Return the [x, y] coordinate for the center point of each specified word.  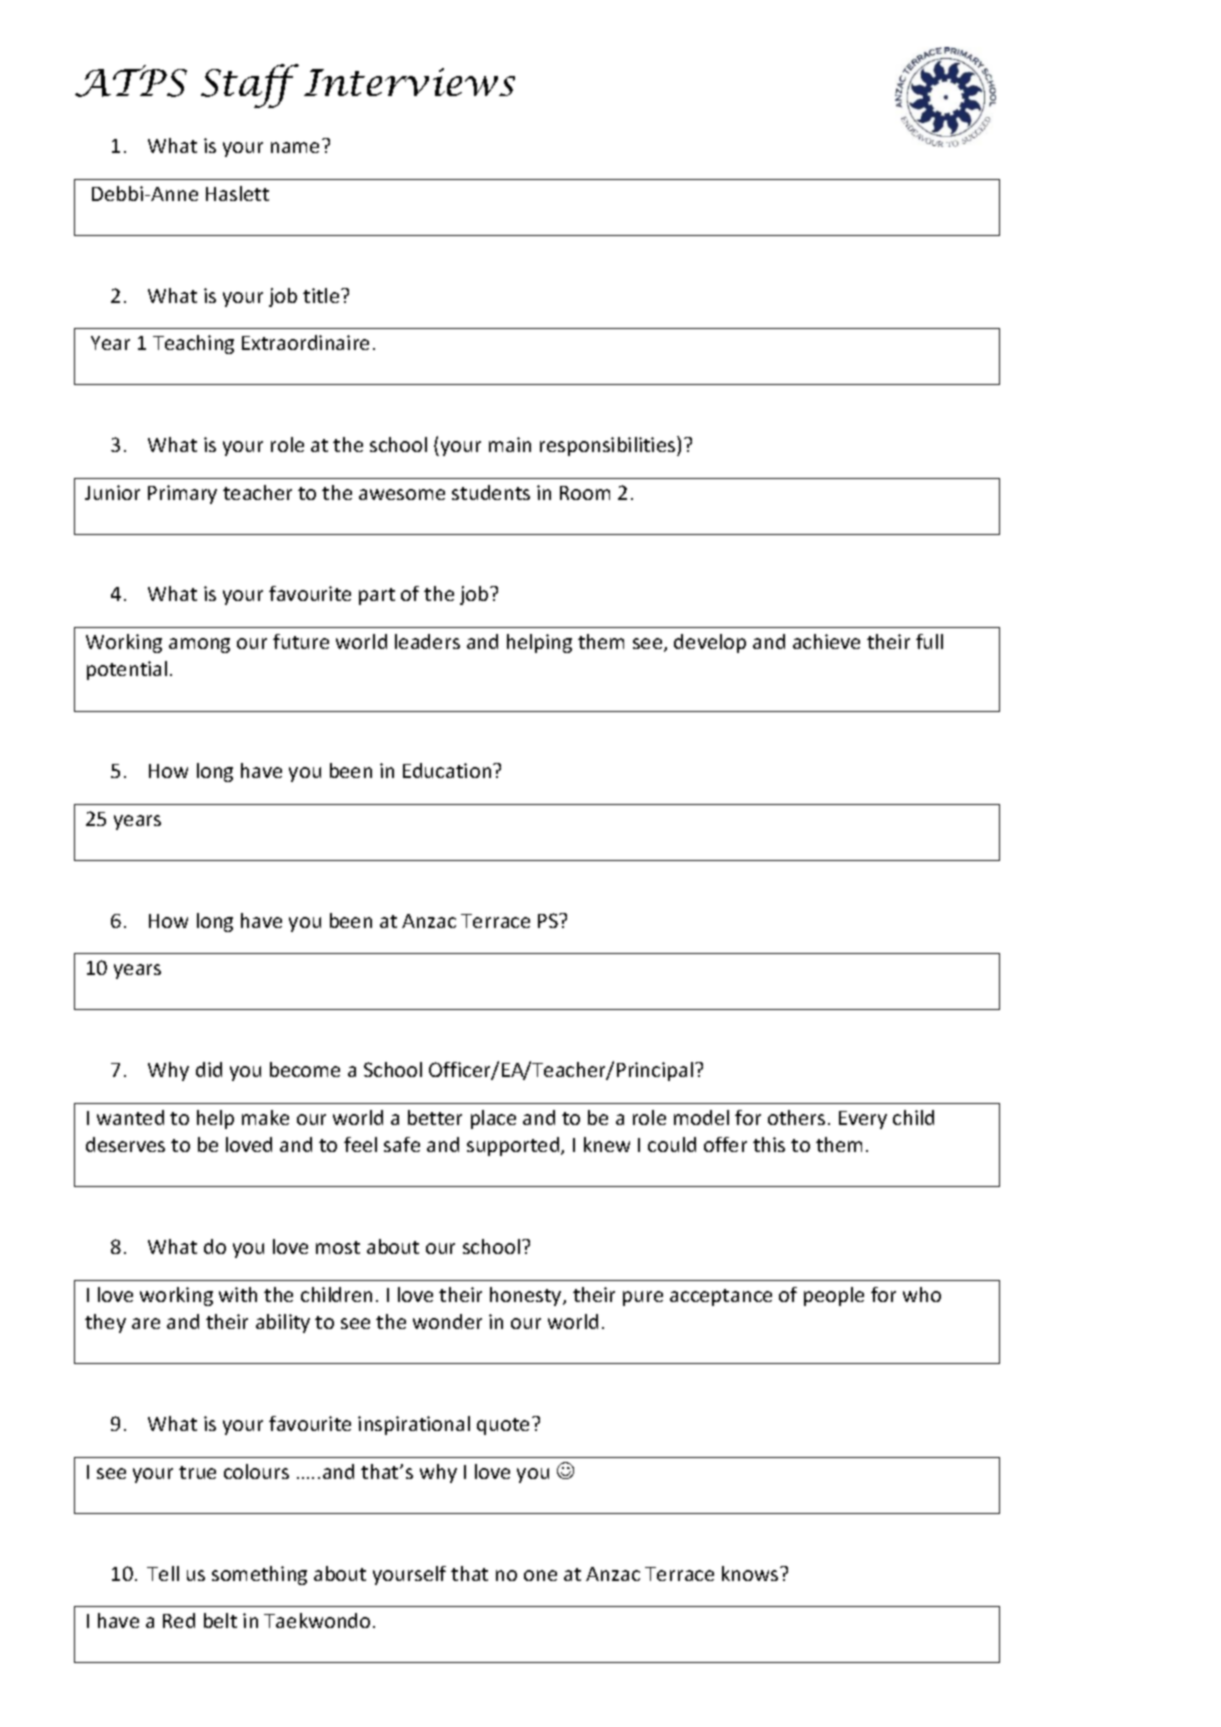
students [491, 492]
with [238, 1294]
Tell [163, 1573]
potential [127, 670]
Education [448, 770]
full [929, 641]
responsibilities [609, 446]
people [834, 1296]
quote [505, 1426]
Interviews [409, 82]
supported [514, 1146]
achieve [826, 641]
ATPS [131, 81]
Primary [182, 494]
